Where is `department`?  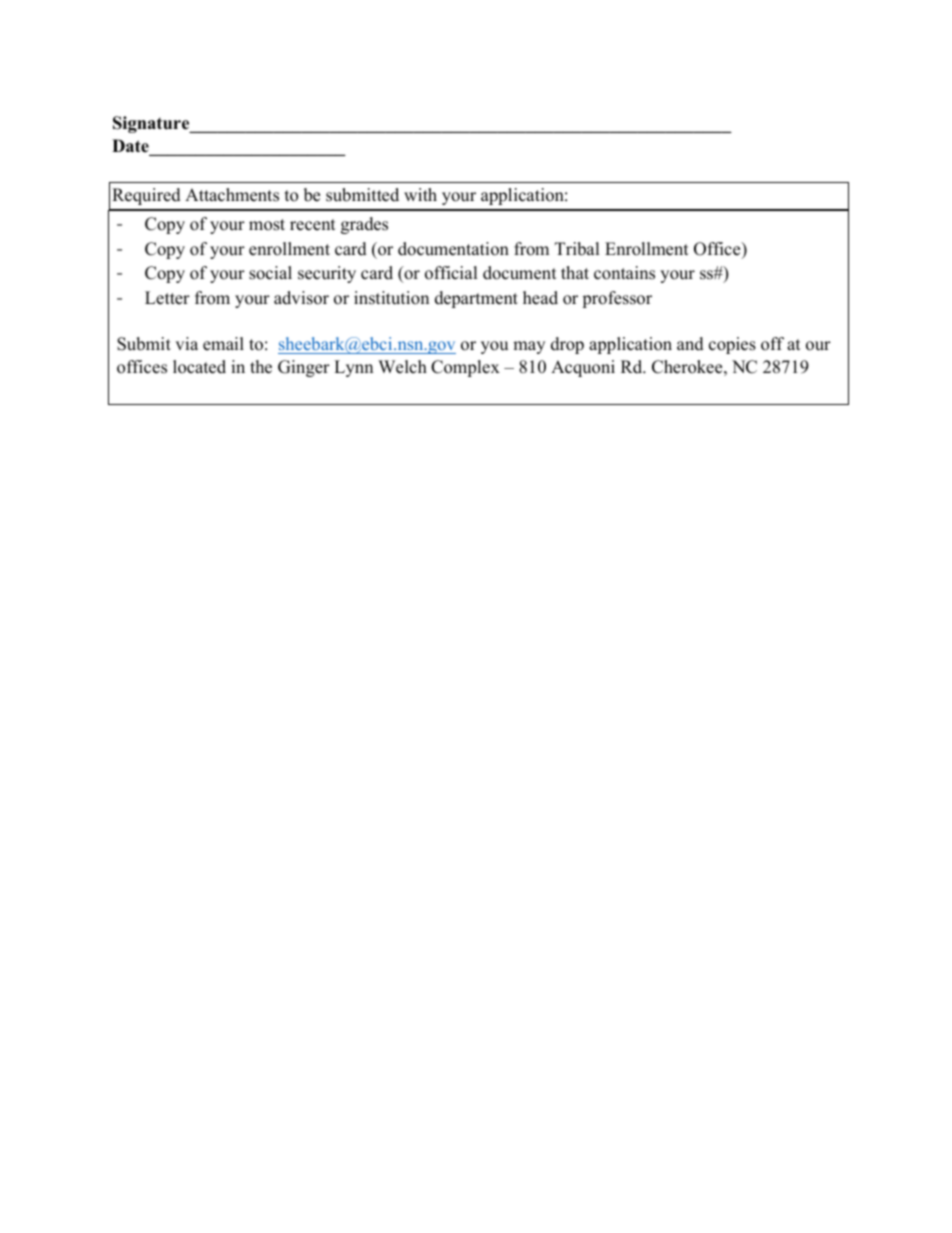
department is located at coordinates (476, 299).
